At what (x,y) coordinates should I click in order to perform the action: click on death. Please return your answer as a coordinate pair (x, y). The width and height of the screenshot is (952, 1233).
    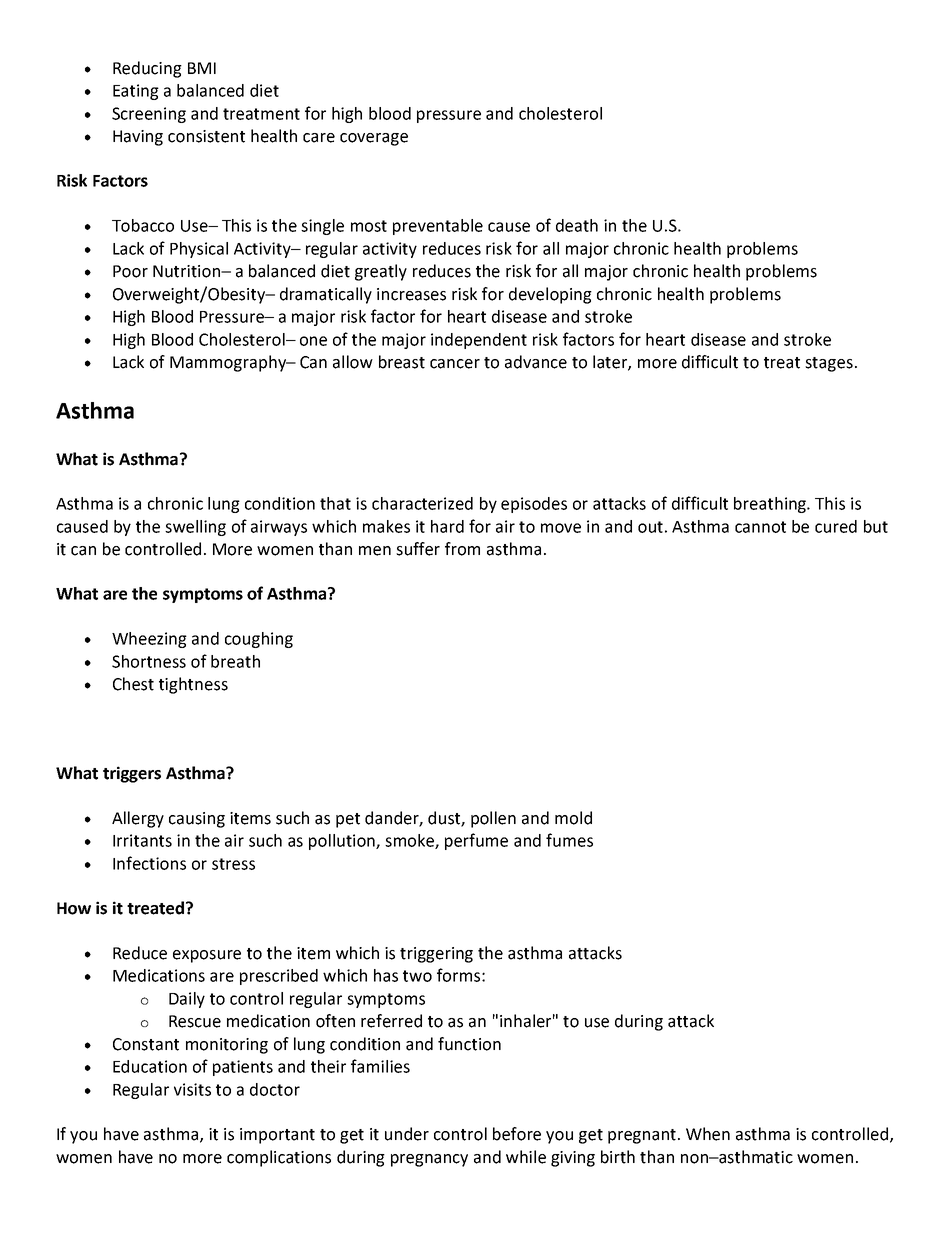
    Looking at the image, I should click on (577, 225).
